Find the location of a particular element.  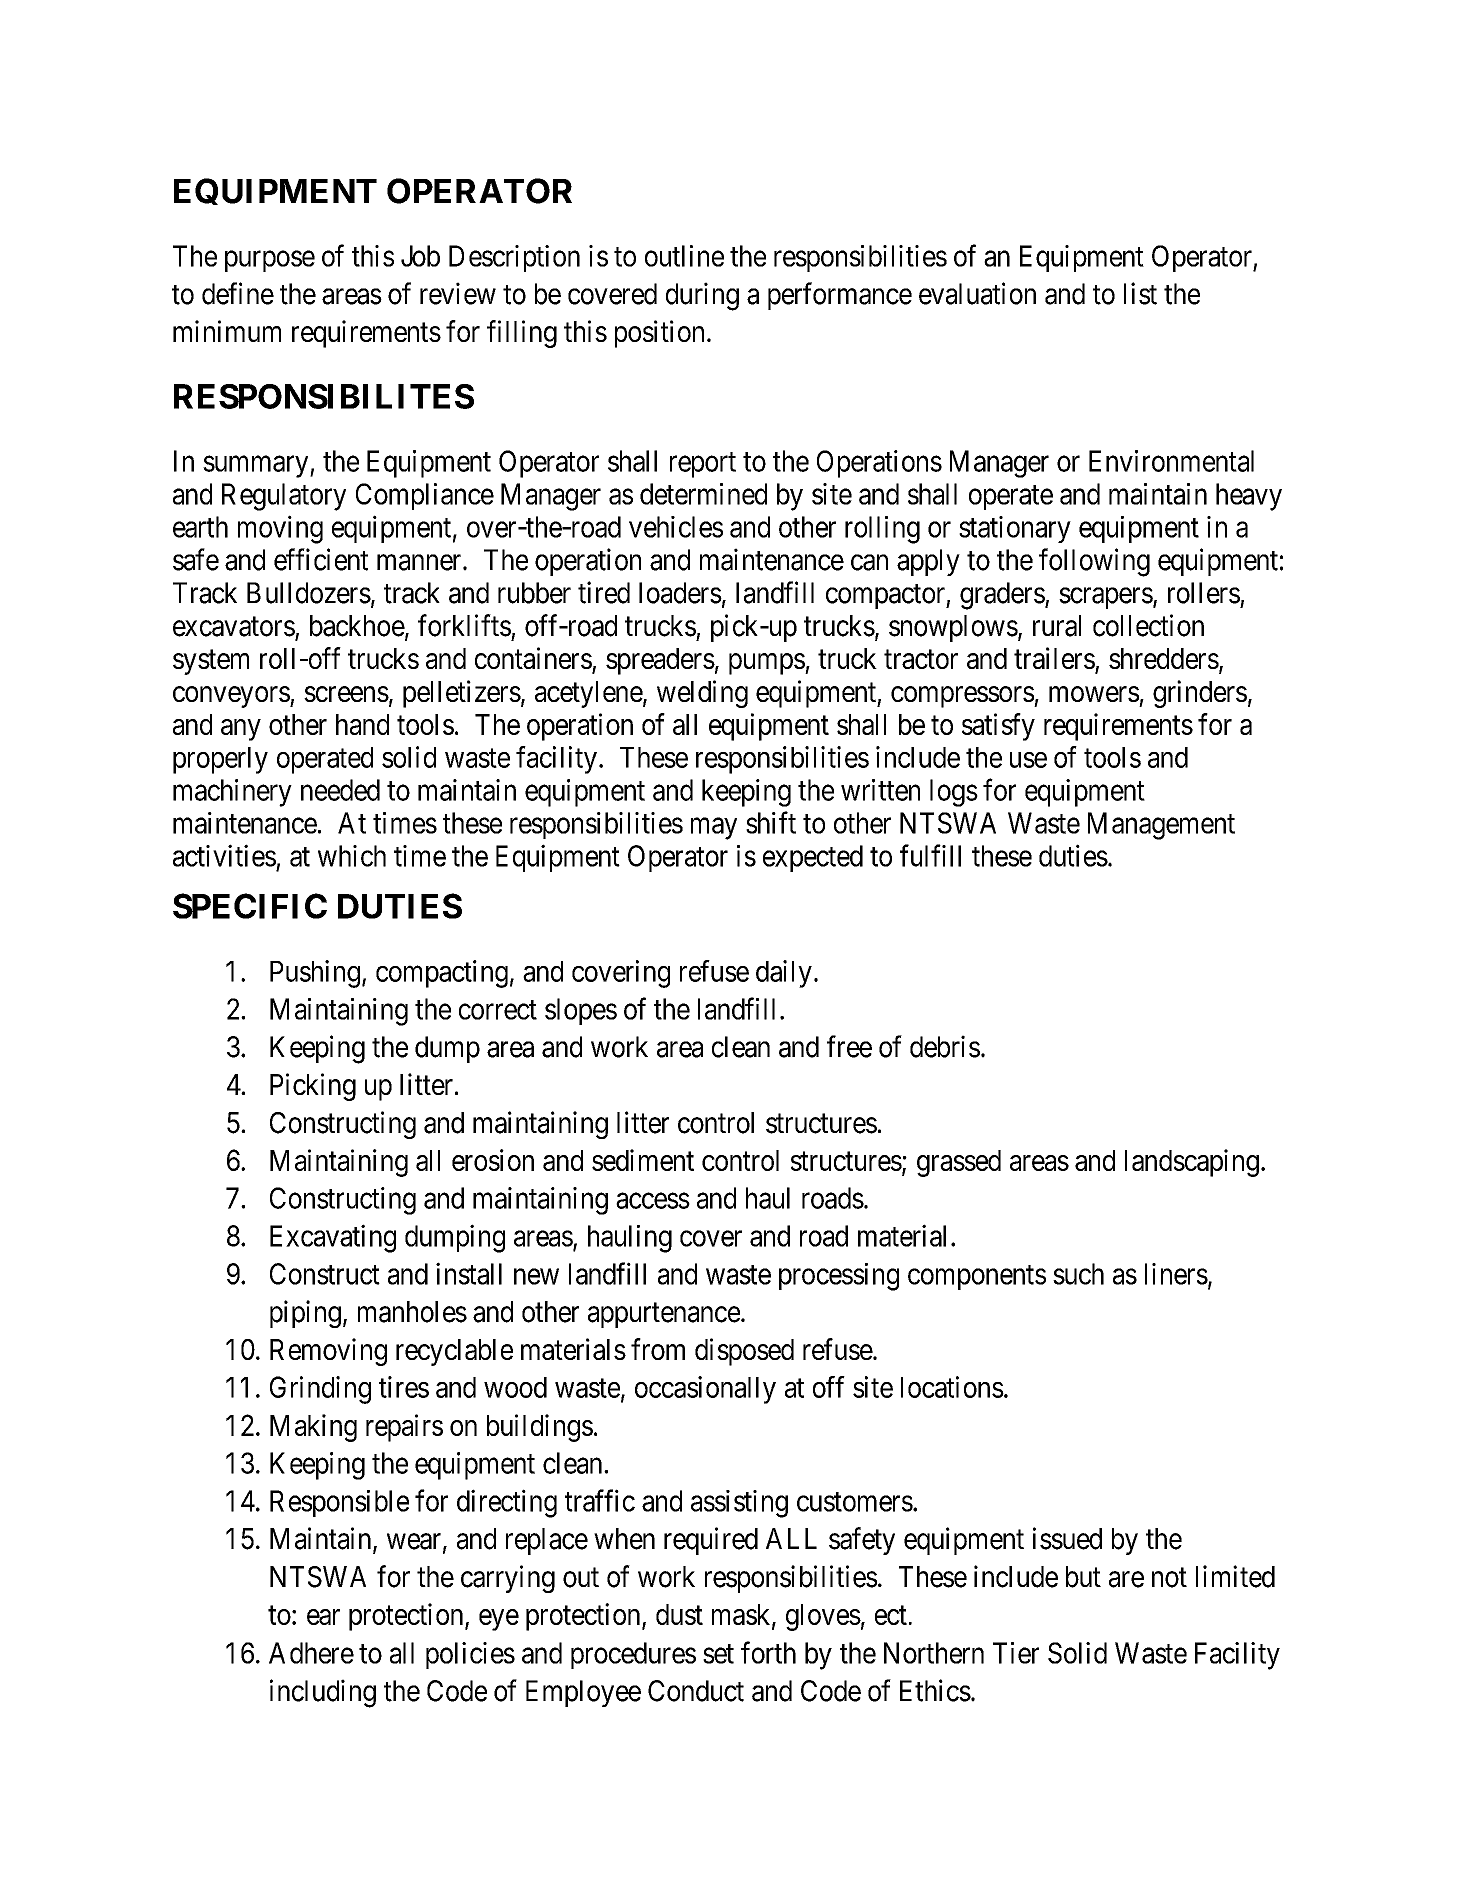

piping is located at coordinates (305, 1314).
